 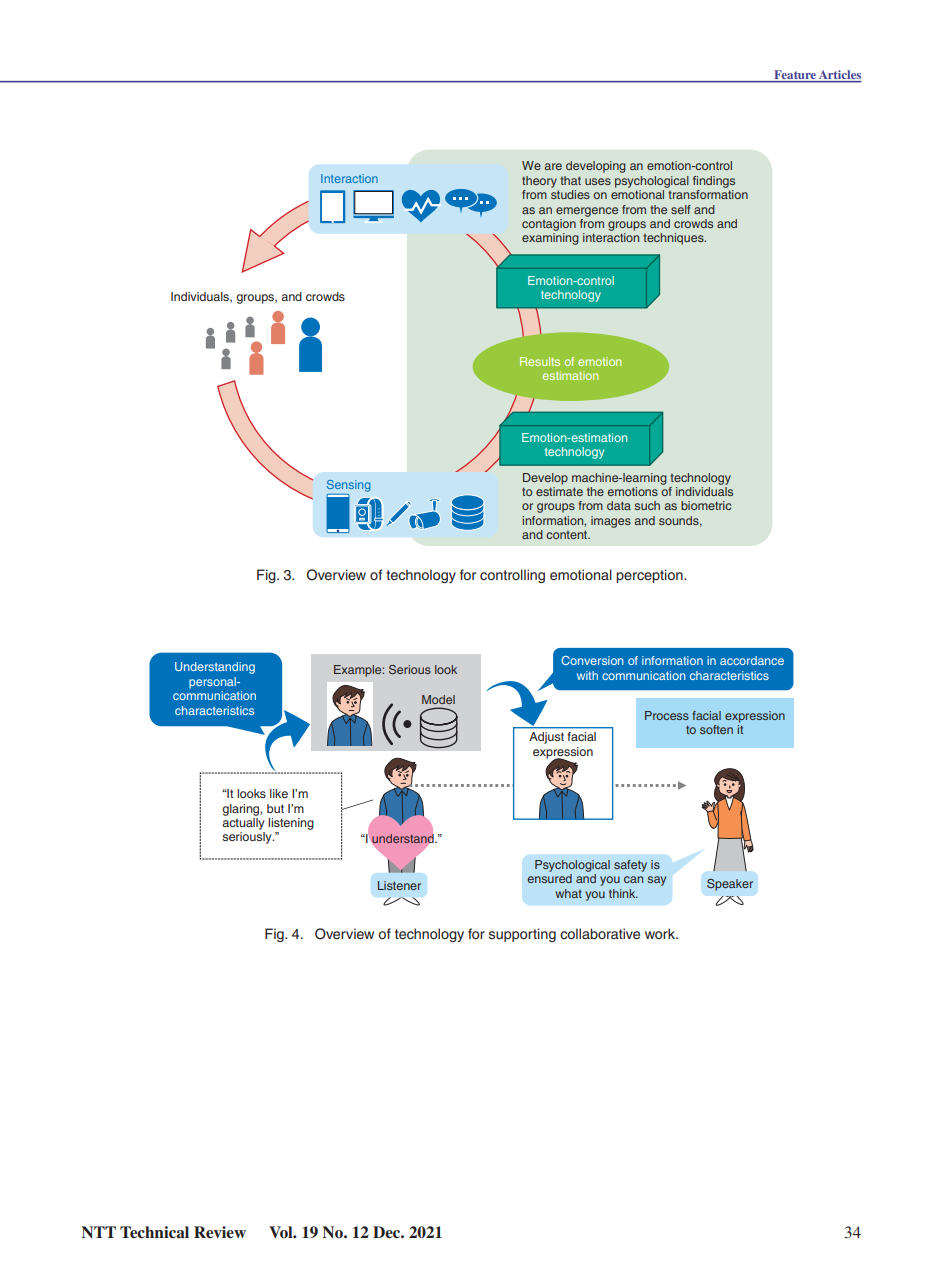 I want to click on supporting, so click(x=522, y=935).
